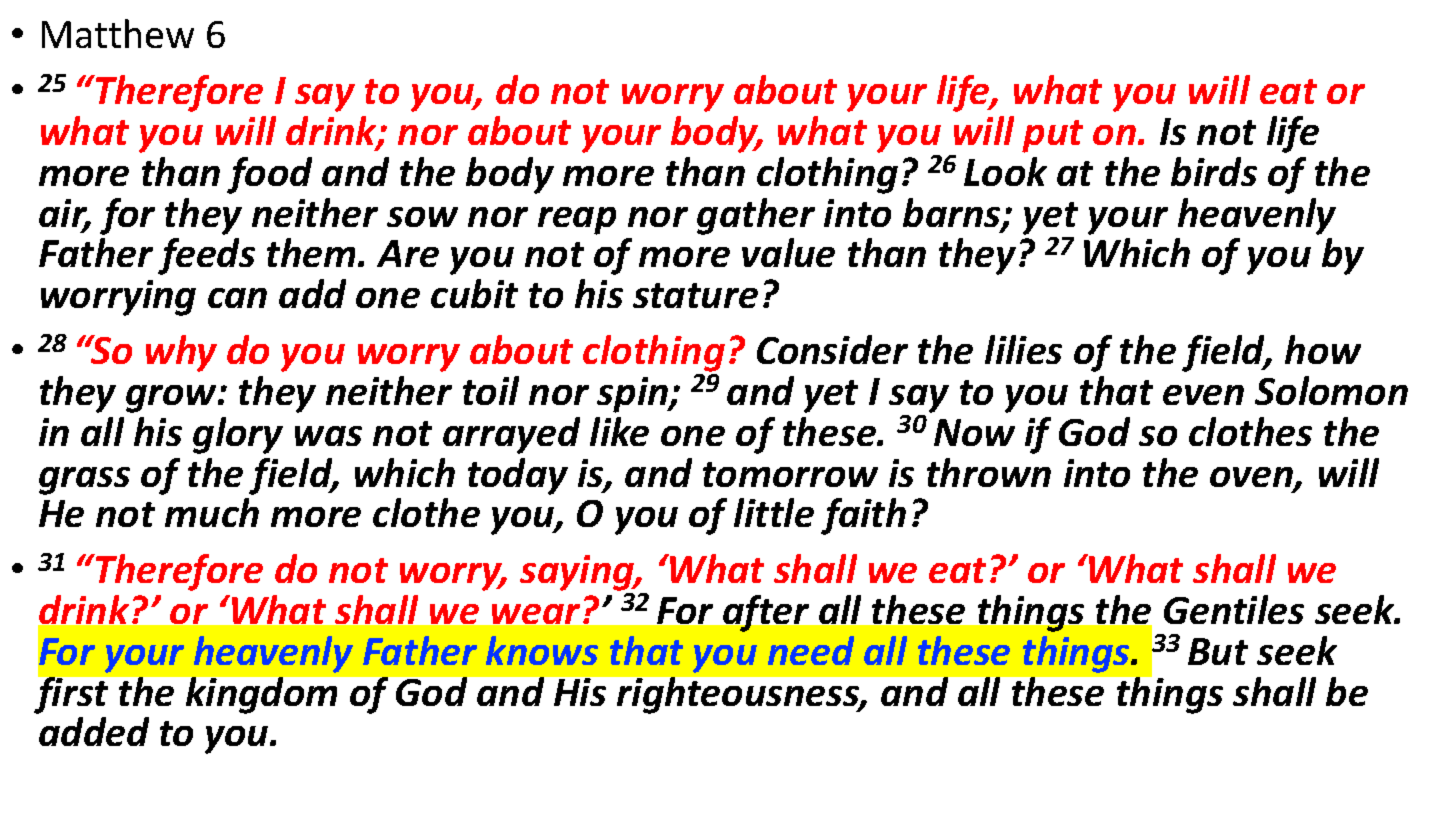 The height and width of the screenshot is (819, 1456). I want to click on need, so click(811, 650).
